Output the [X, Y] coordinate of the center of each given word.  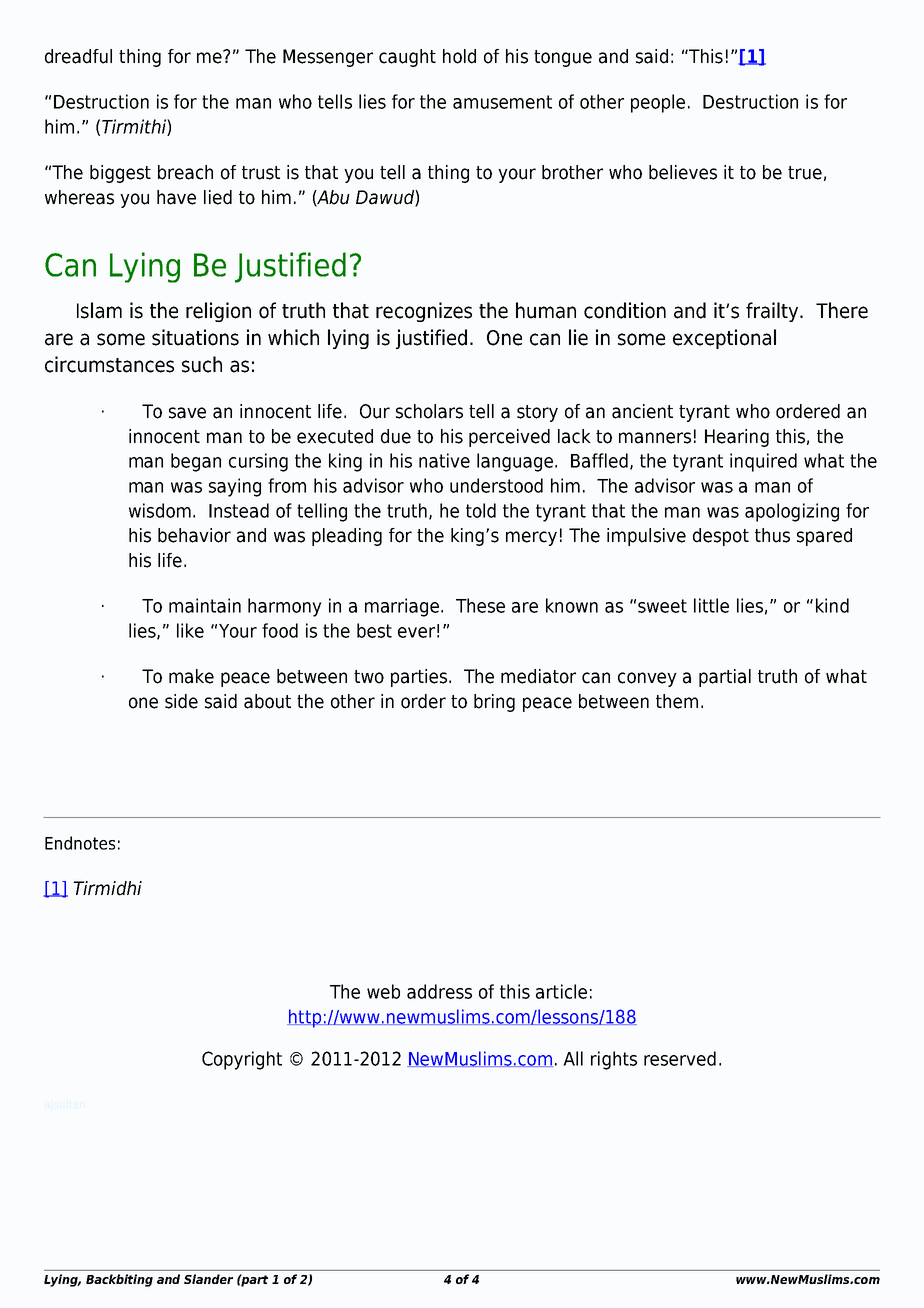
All [573, 1058]
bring [494, 703]
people [658, 103]
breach [185, 172]
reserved [680, 1058]
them [677, 701]
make [191, 676]
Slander [208, 1279]
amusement [502, 102]
